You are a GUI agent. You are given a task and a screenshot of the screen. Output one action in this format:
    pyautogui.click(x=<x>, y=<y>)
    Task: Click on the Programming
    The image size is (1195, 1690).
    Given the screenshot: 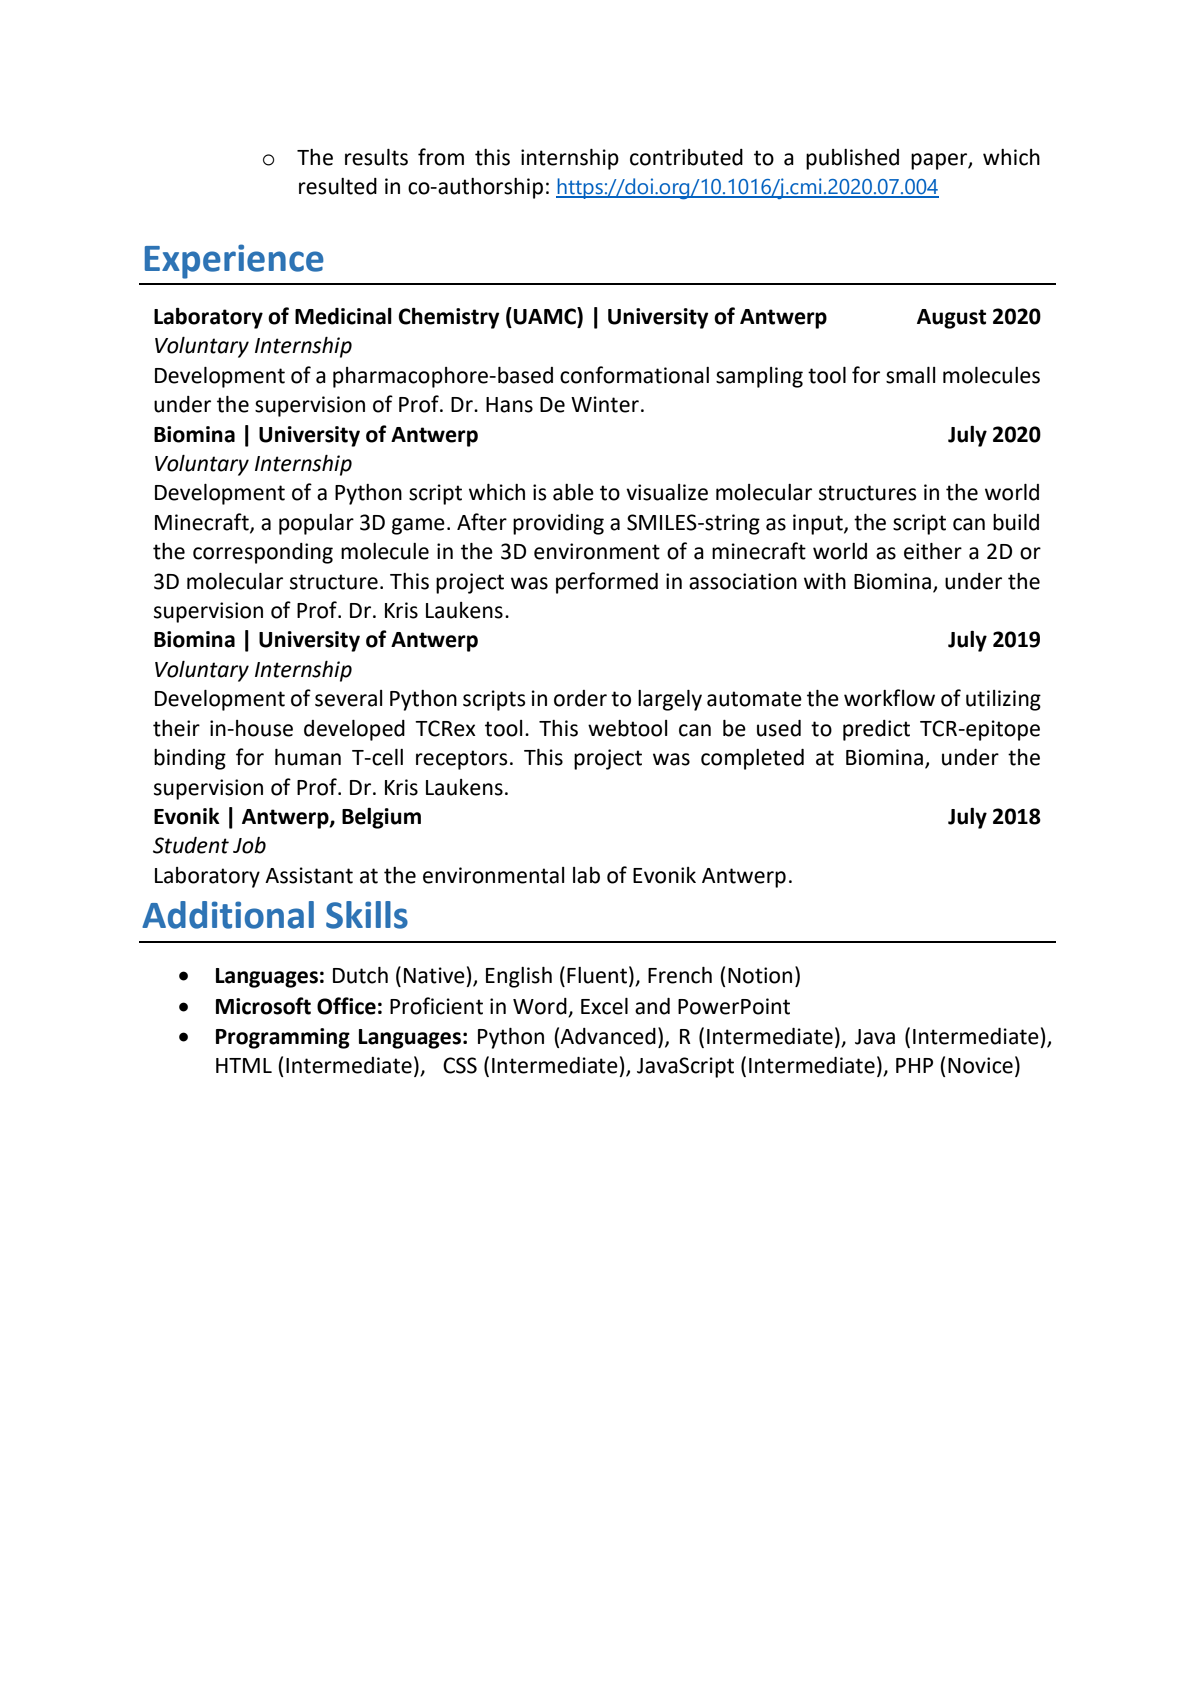 What is the action you would take?
    pyautogui.click(x=283, y=1038)
